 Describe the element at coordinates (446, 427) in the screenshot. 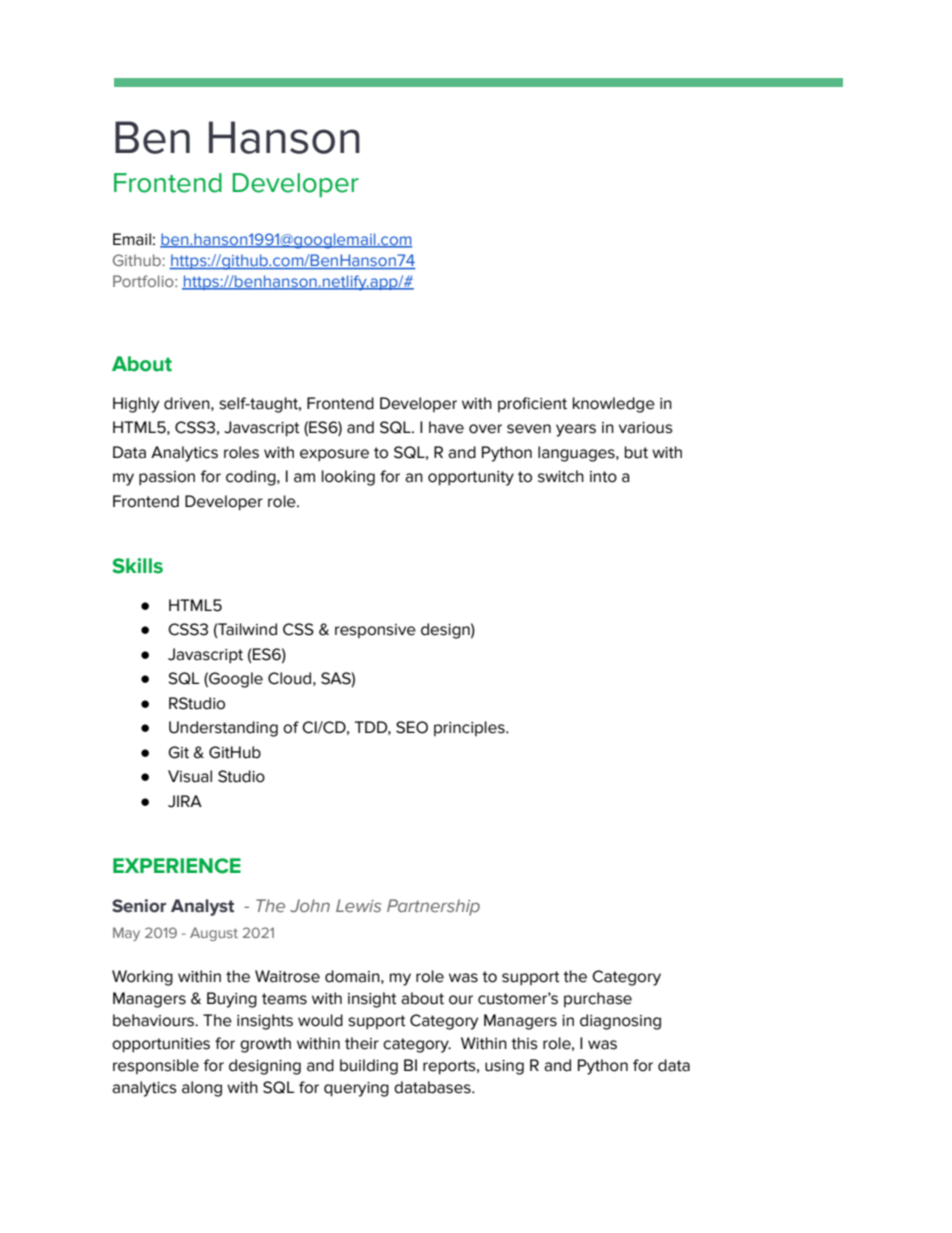

I see `have` at that location.
